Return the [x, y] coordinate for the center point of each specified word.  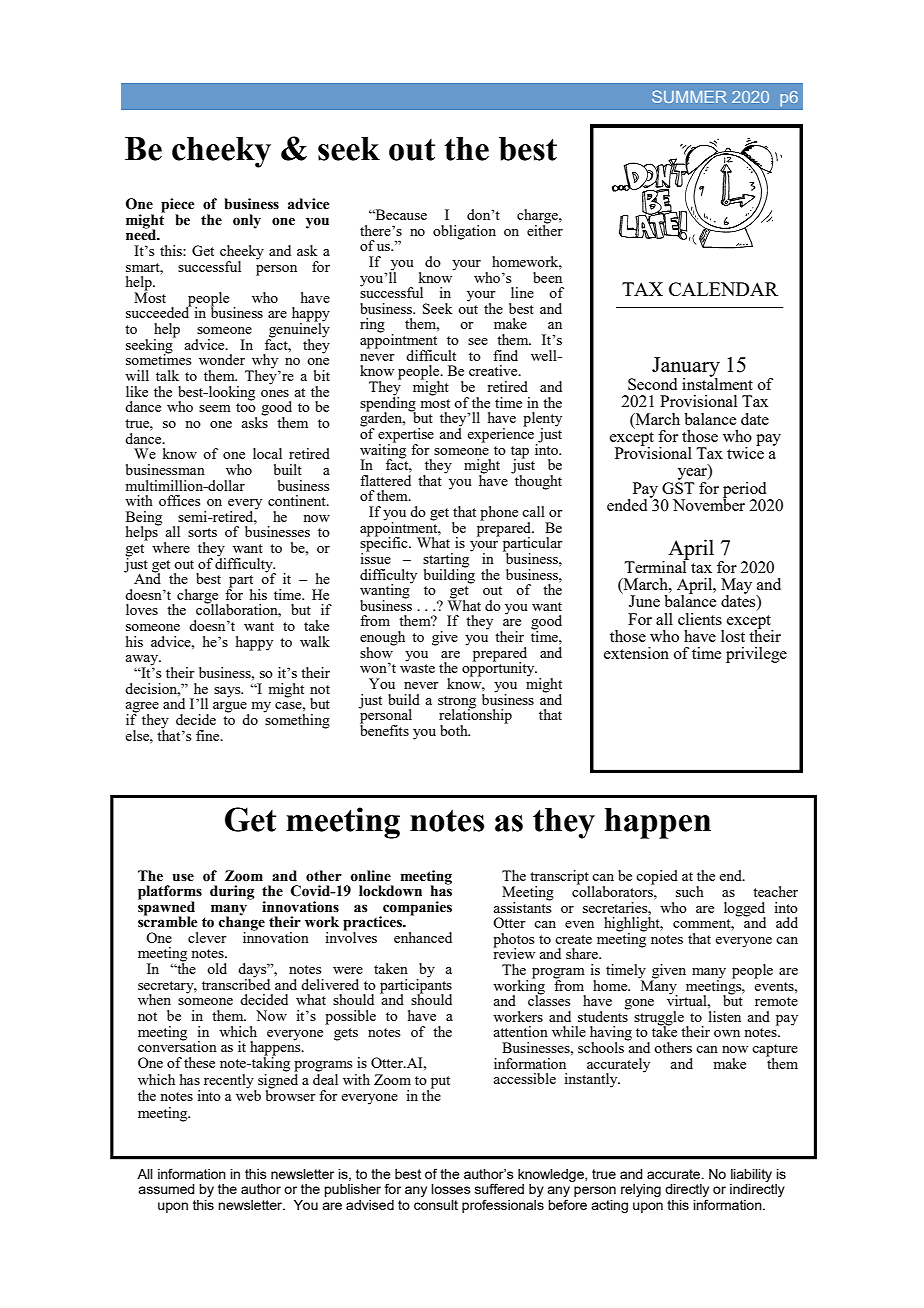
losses [451, 1189]
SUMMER [689, 96]
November [709, 503]
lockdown [390, 891]
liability [751, 1177]
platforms [170, 893]
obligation [464, 232]
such [690, 891]
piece [178, 206]
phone [499, 513]
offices [179, 500]
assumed [166, 1189]
